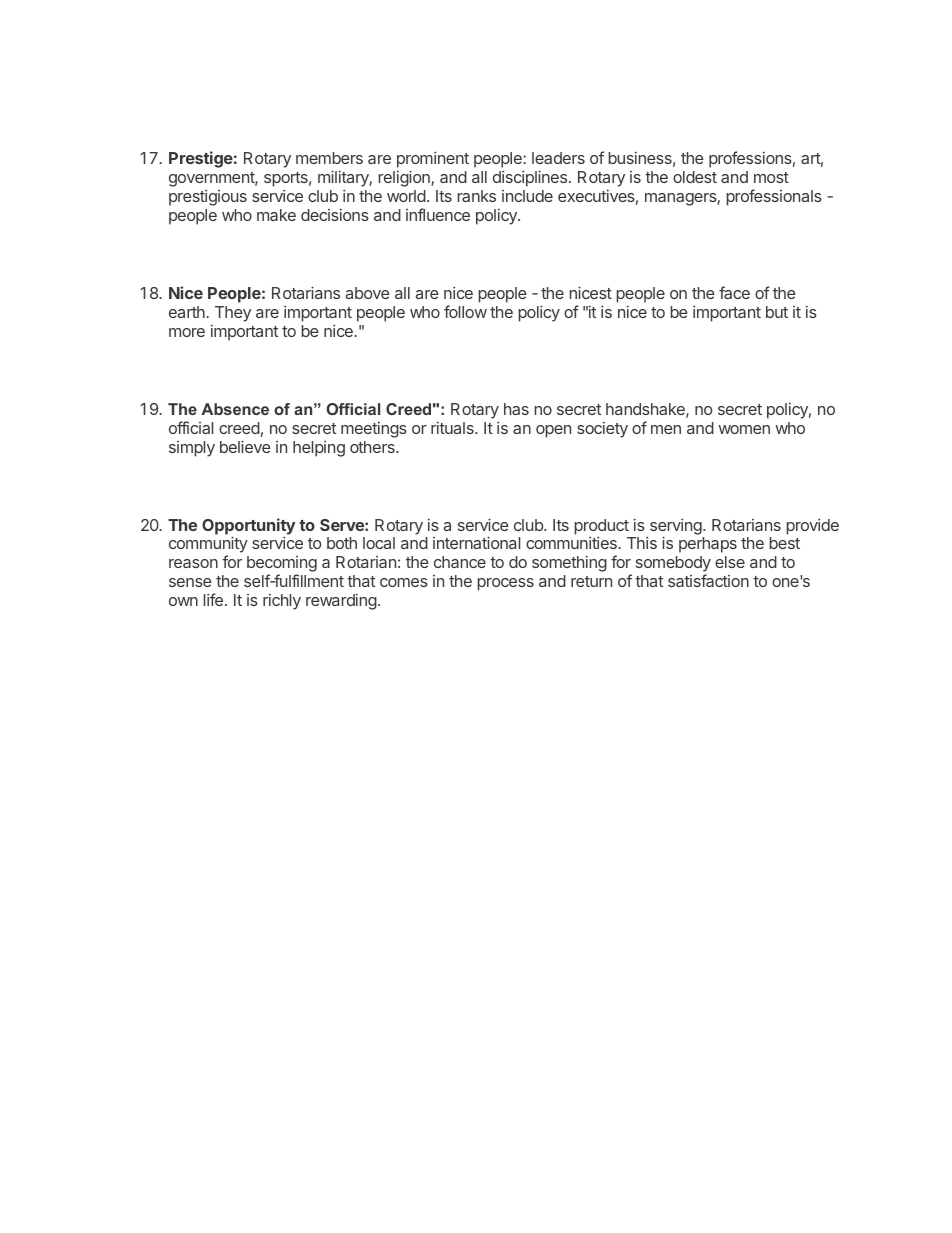 This screenshot has height=1233, width=952. Describe the element at coordinates (506, 584) in the screenshot. I see `process` at that location.
